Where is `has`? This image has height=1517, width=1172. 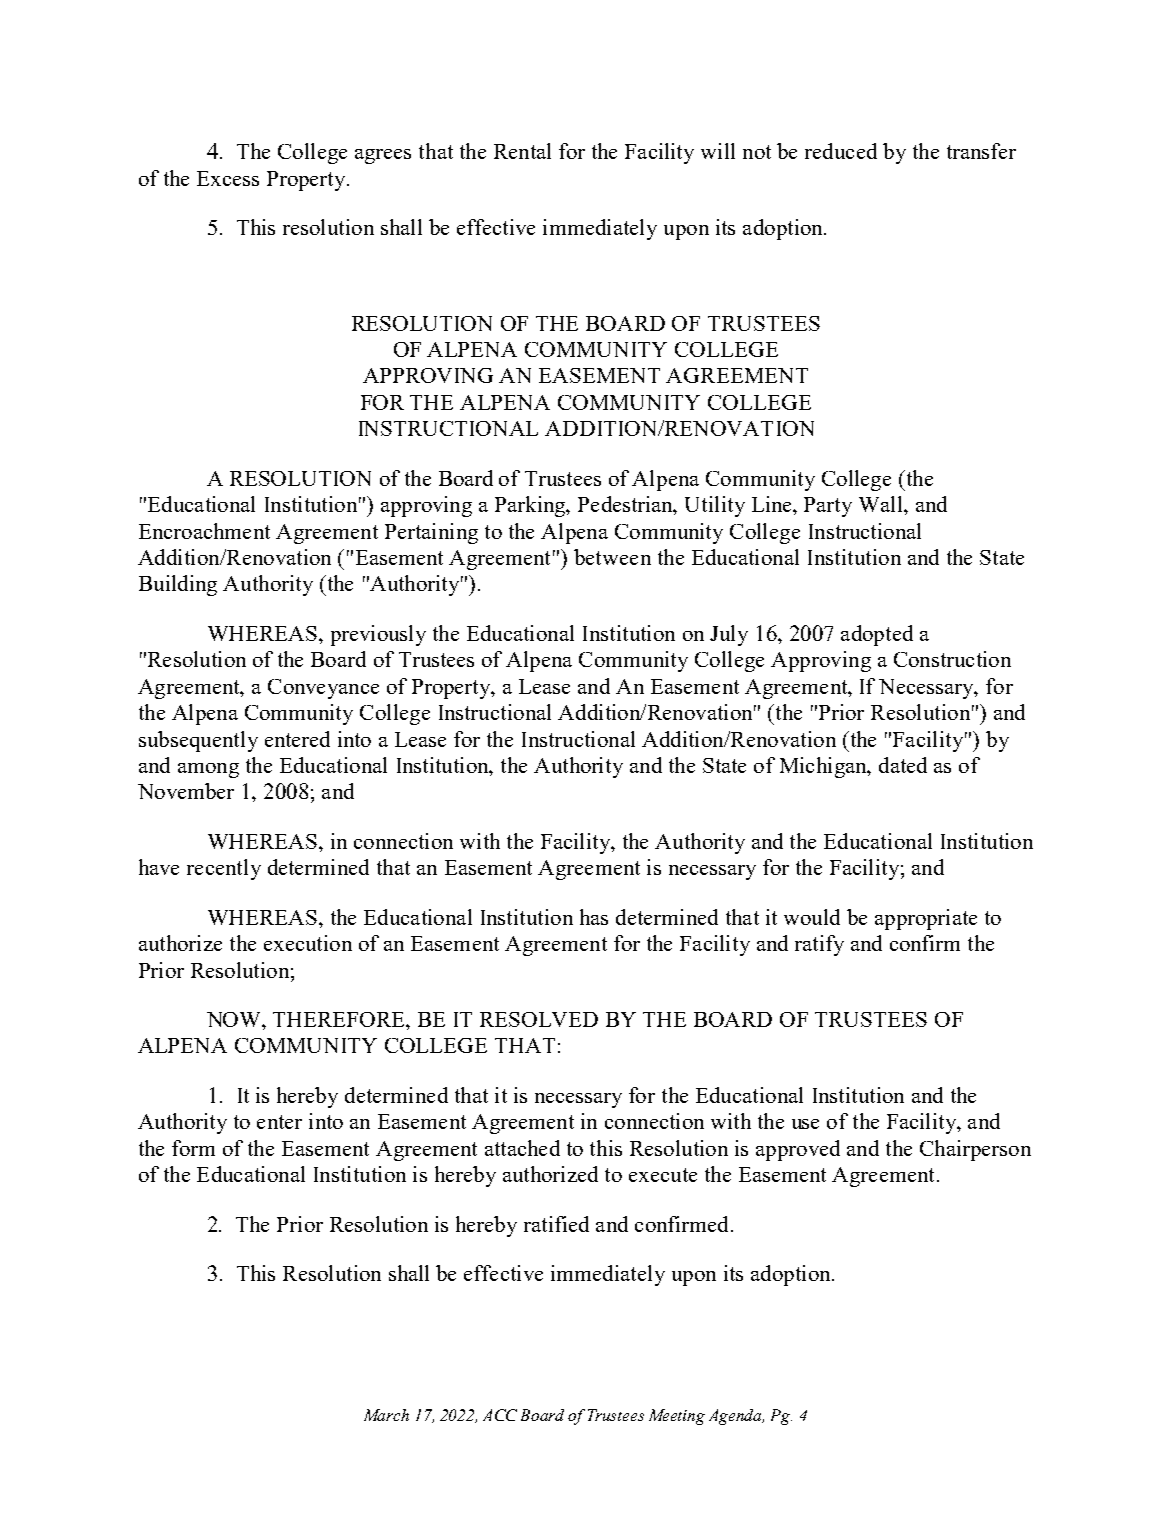 has is located at coordinates (594, 917).
